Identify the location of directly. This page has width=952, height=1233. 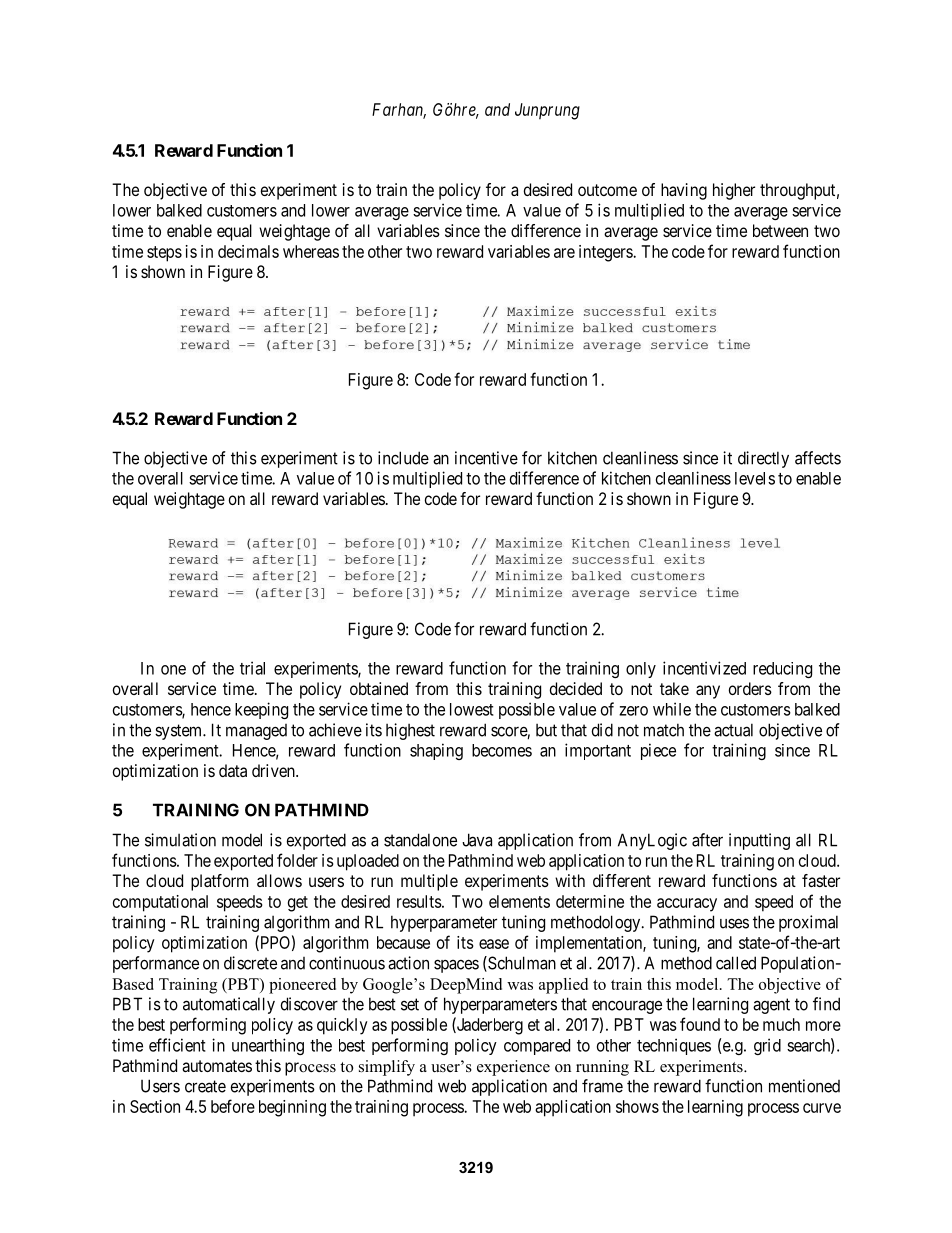
(763, 459).
